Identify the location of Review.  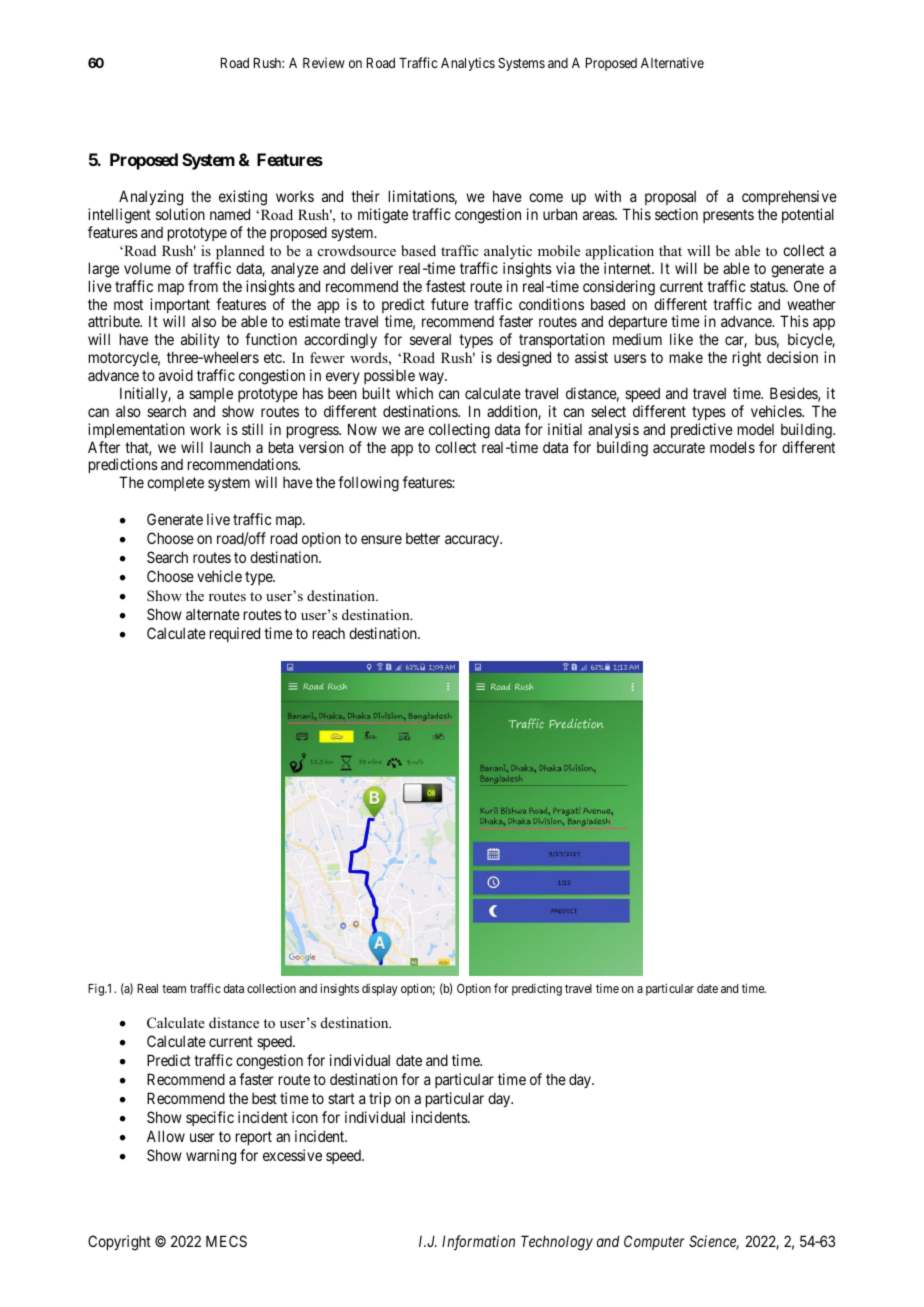
(324, 62).
